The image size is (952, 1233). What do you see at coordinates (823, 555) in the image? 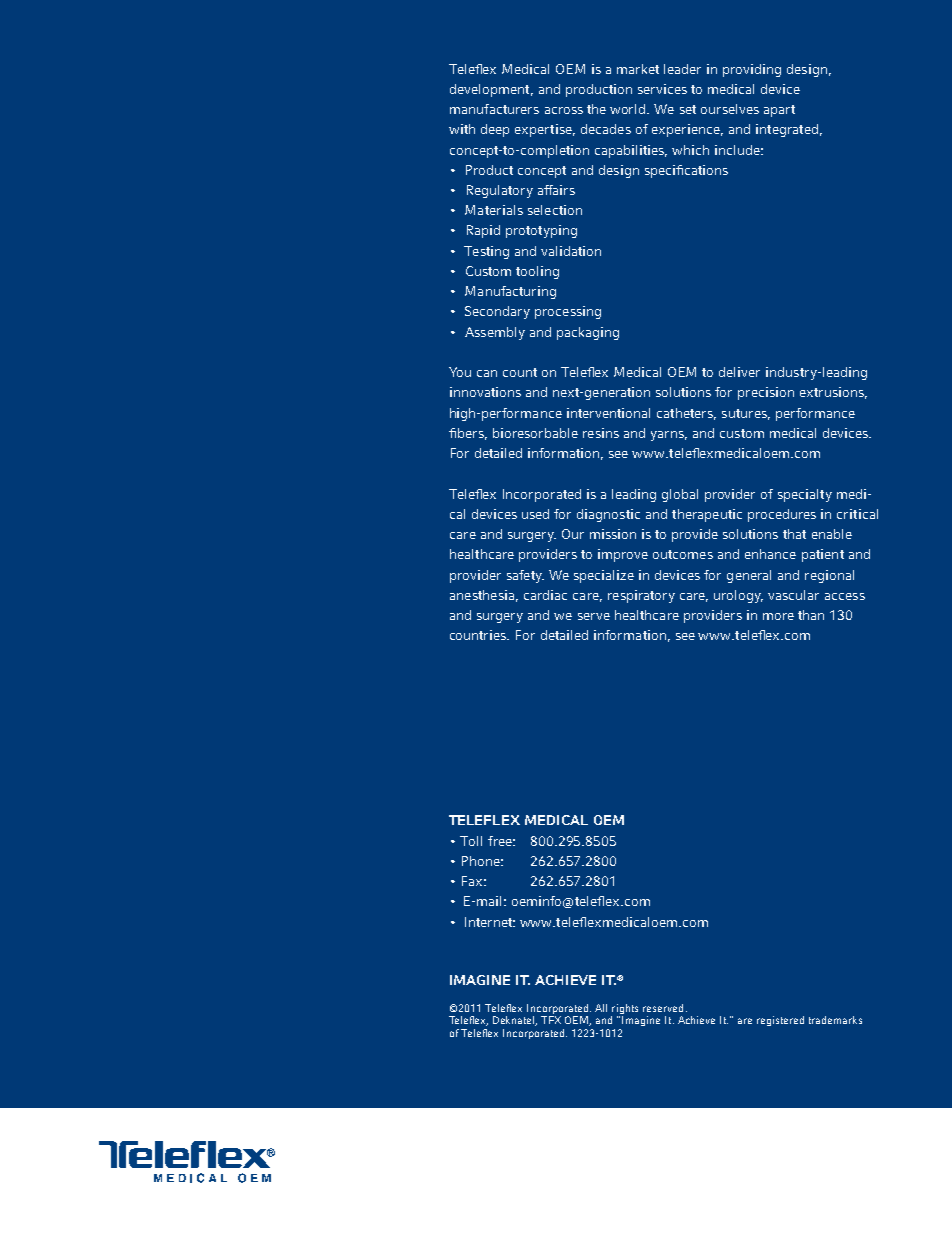
I see `patient` at bounding box center [823, 555].
